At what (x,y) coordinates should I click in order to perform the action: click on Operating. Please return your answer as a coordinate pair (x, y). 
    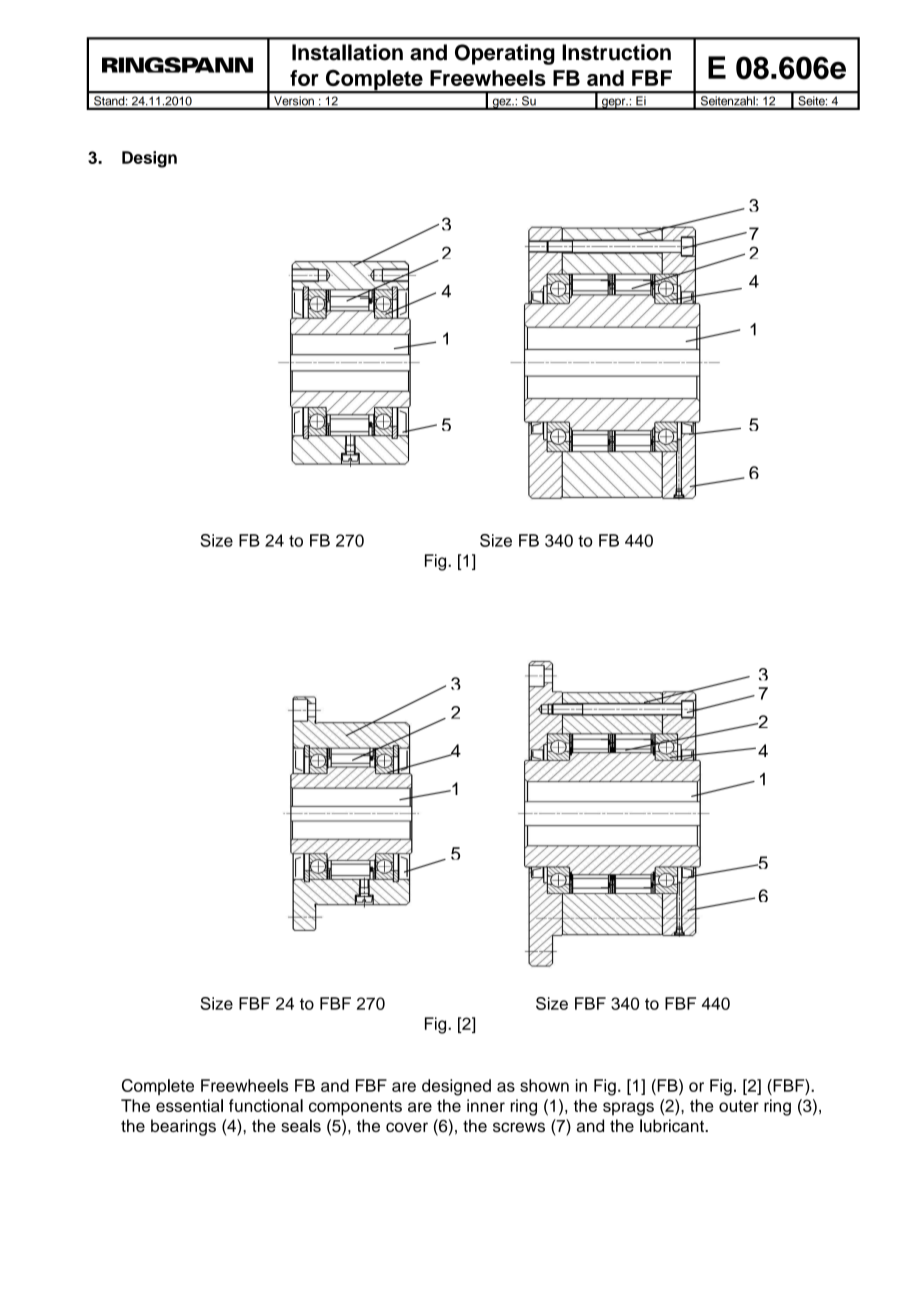
    Looking at the image, I should click on (505, 54).
